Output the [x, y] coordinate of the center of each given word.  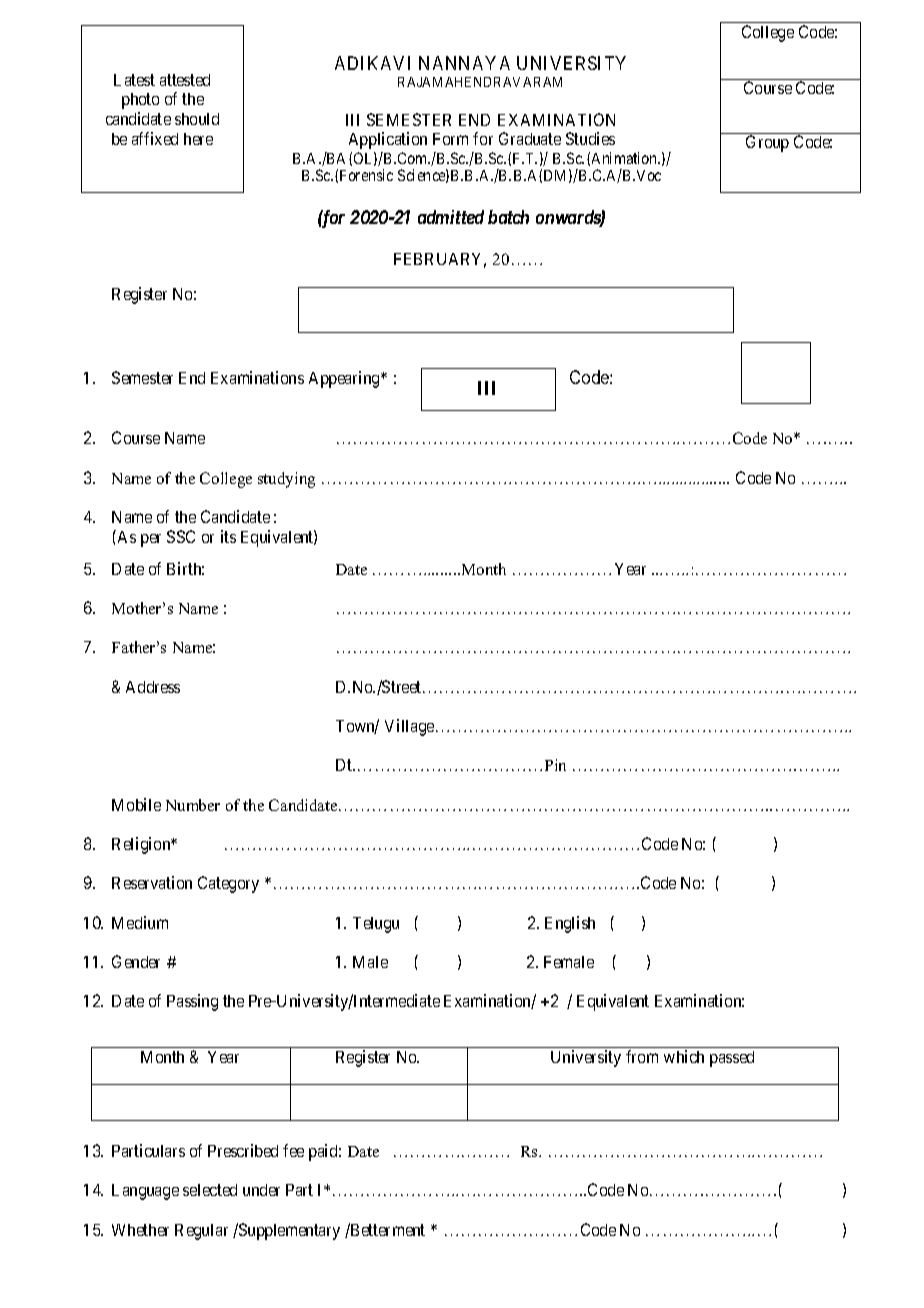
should [197, 119]
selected [210, 1190]
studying [286, 480]
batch [508, 217]
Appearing [345, 379]
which [684, 1056]
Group [767, 143]
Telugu [376, 925]
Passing [192, 1002]
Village [411, 727]
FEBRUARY [440, 260]
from [642, 1056]
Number [193, 805]
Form [450, 139]
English [570, 924]
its [228, 536]
